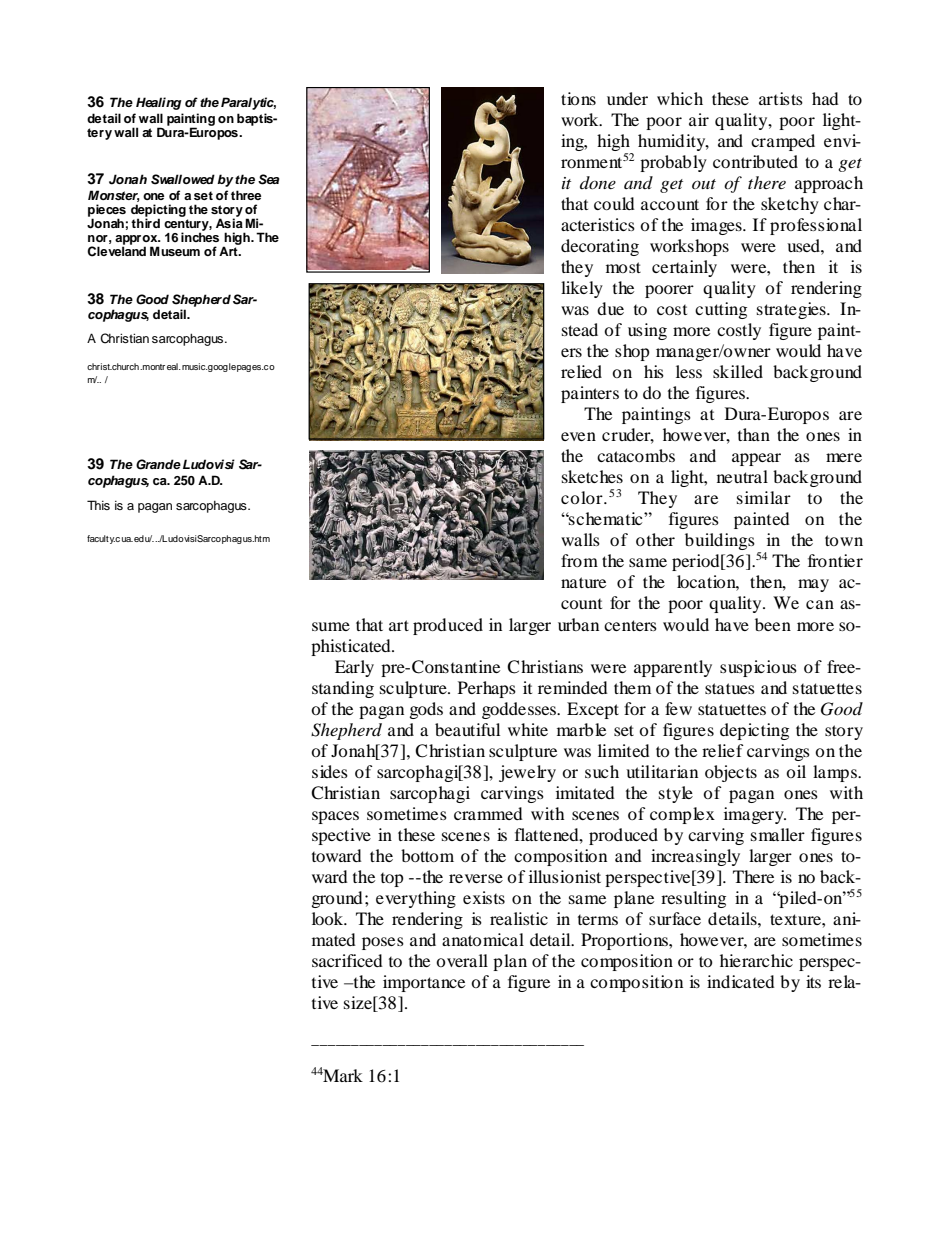 This page has height=1233, width=952. I want to click on Perhaps, so click(487, 689).
